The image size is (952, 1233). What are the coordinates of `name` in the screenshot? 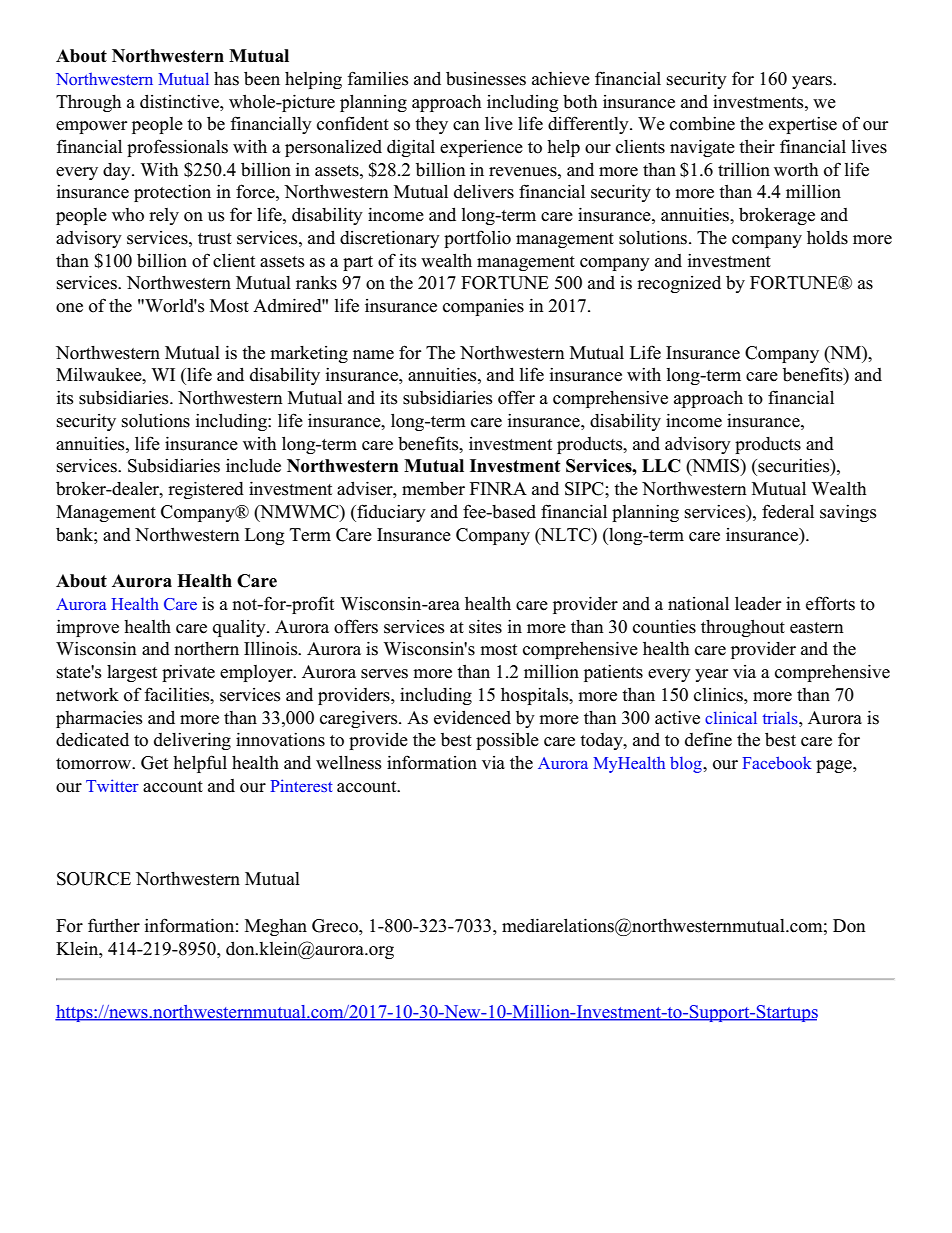 It's located at (373, 355).
